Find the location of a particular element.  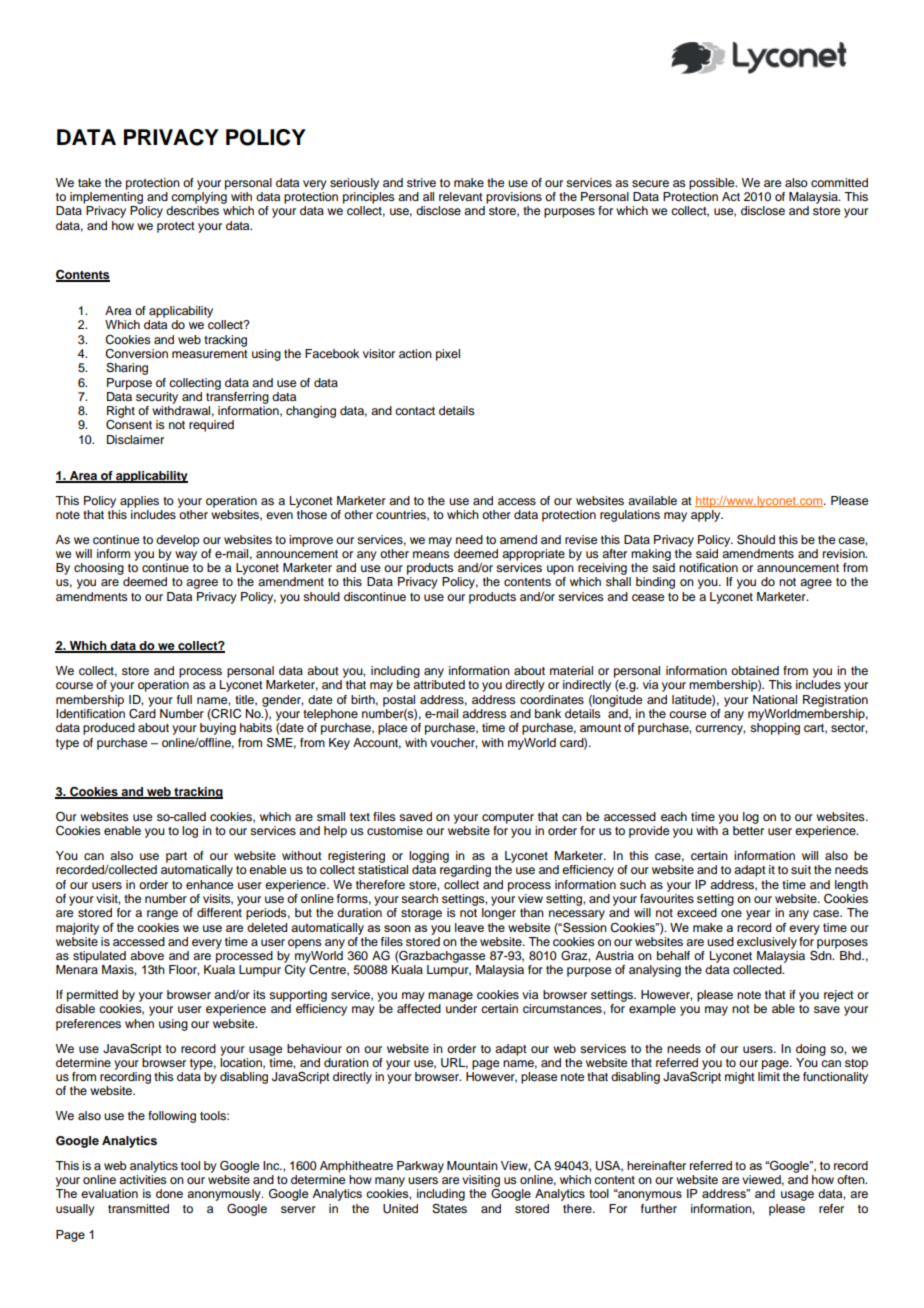

apply is located at coordinates (707, 514).
